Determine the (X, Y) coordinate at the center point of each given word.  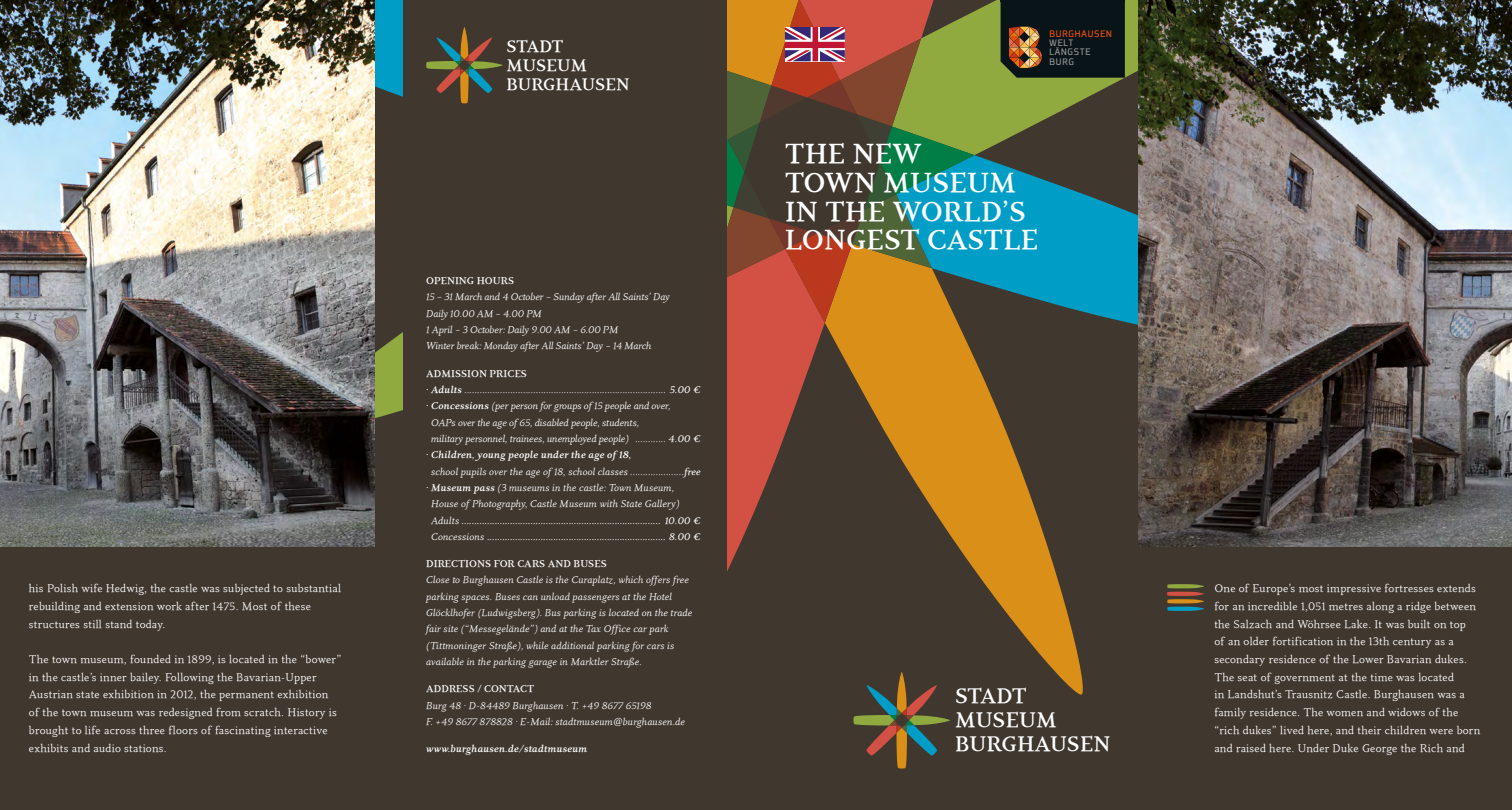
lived (1292, 730)
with (609, 503)
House (444, 503)
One (1225, 588)
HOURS (495, 280)
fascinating (243, 731)
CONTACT (509, 688)
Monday (501, 346)
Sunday (568, 298)
